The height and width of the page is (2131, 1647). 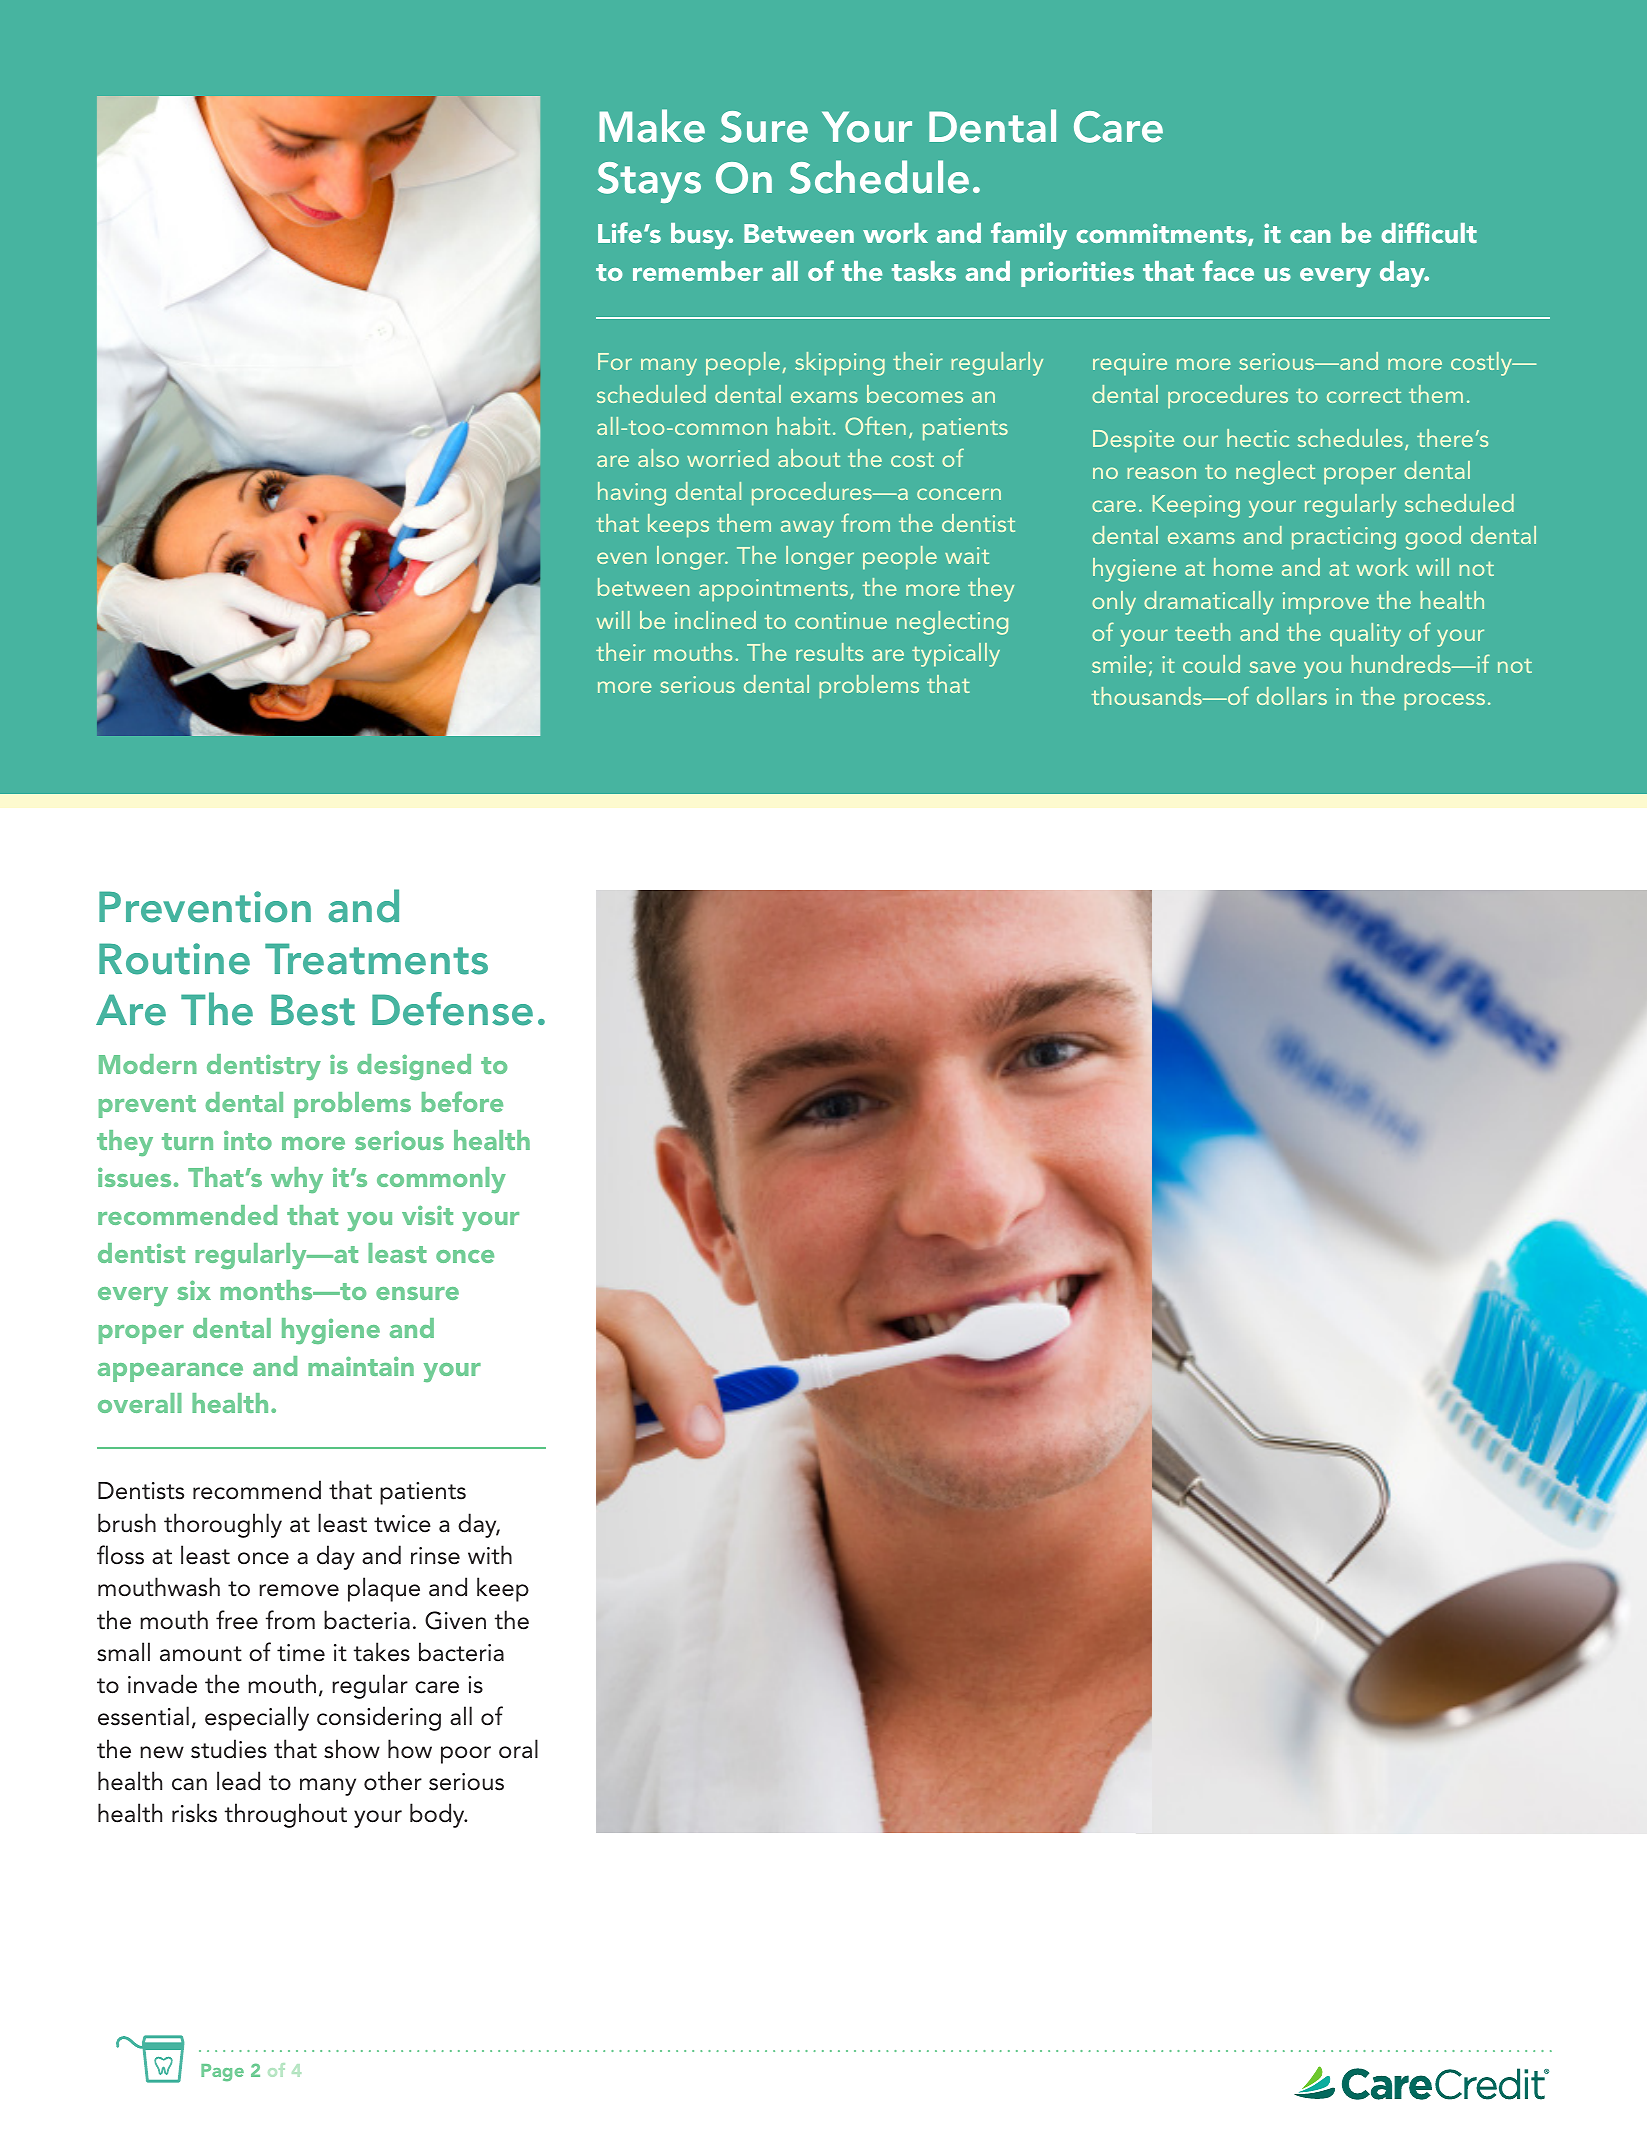 What do you see at coordinates (518, 1749) in the page?
I see `oral` at bounding box center [518, 1749].
